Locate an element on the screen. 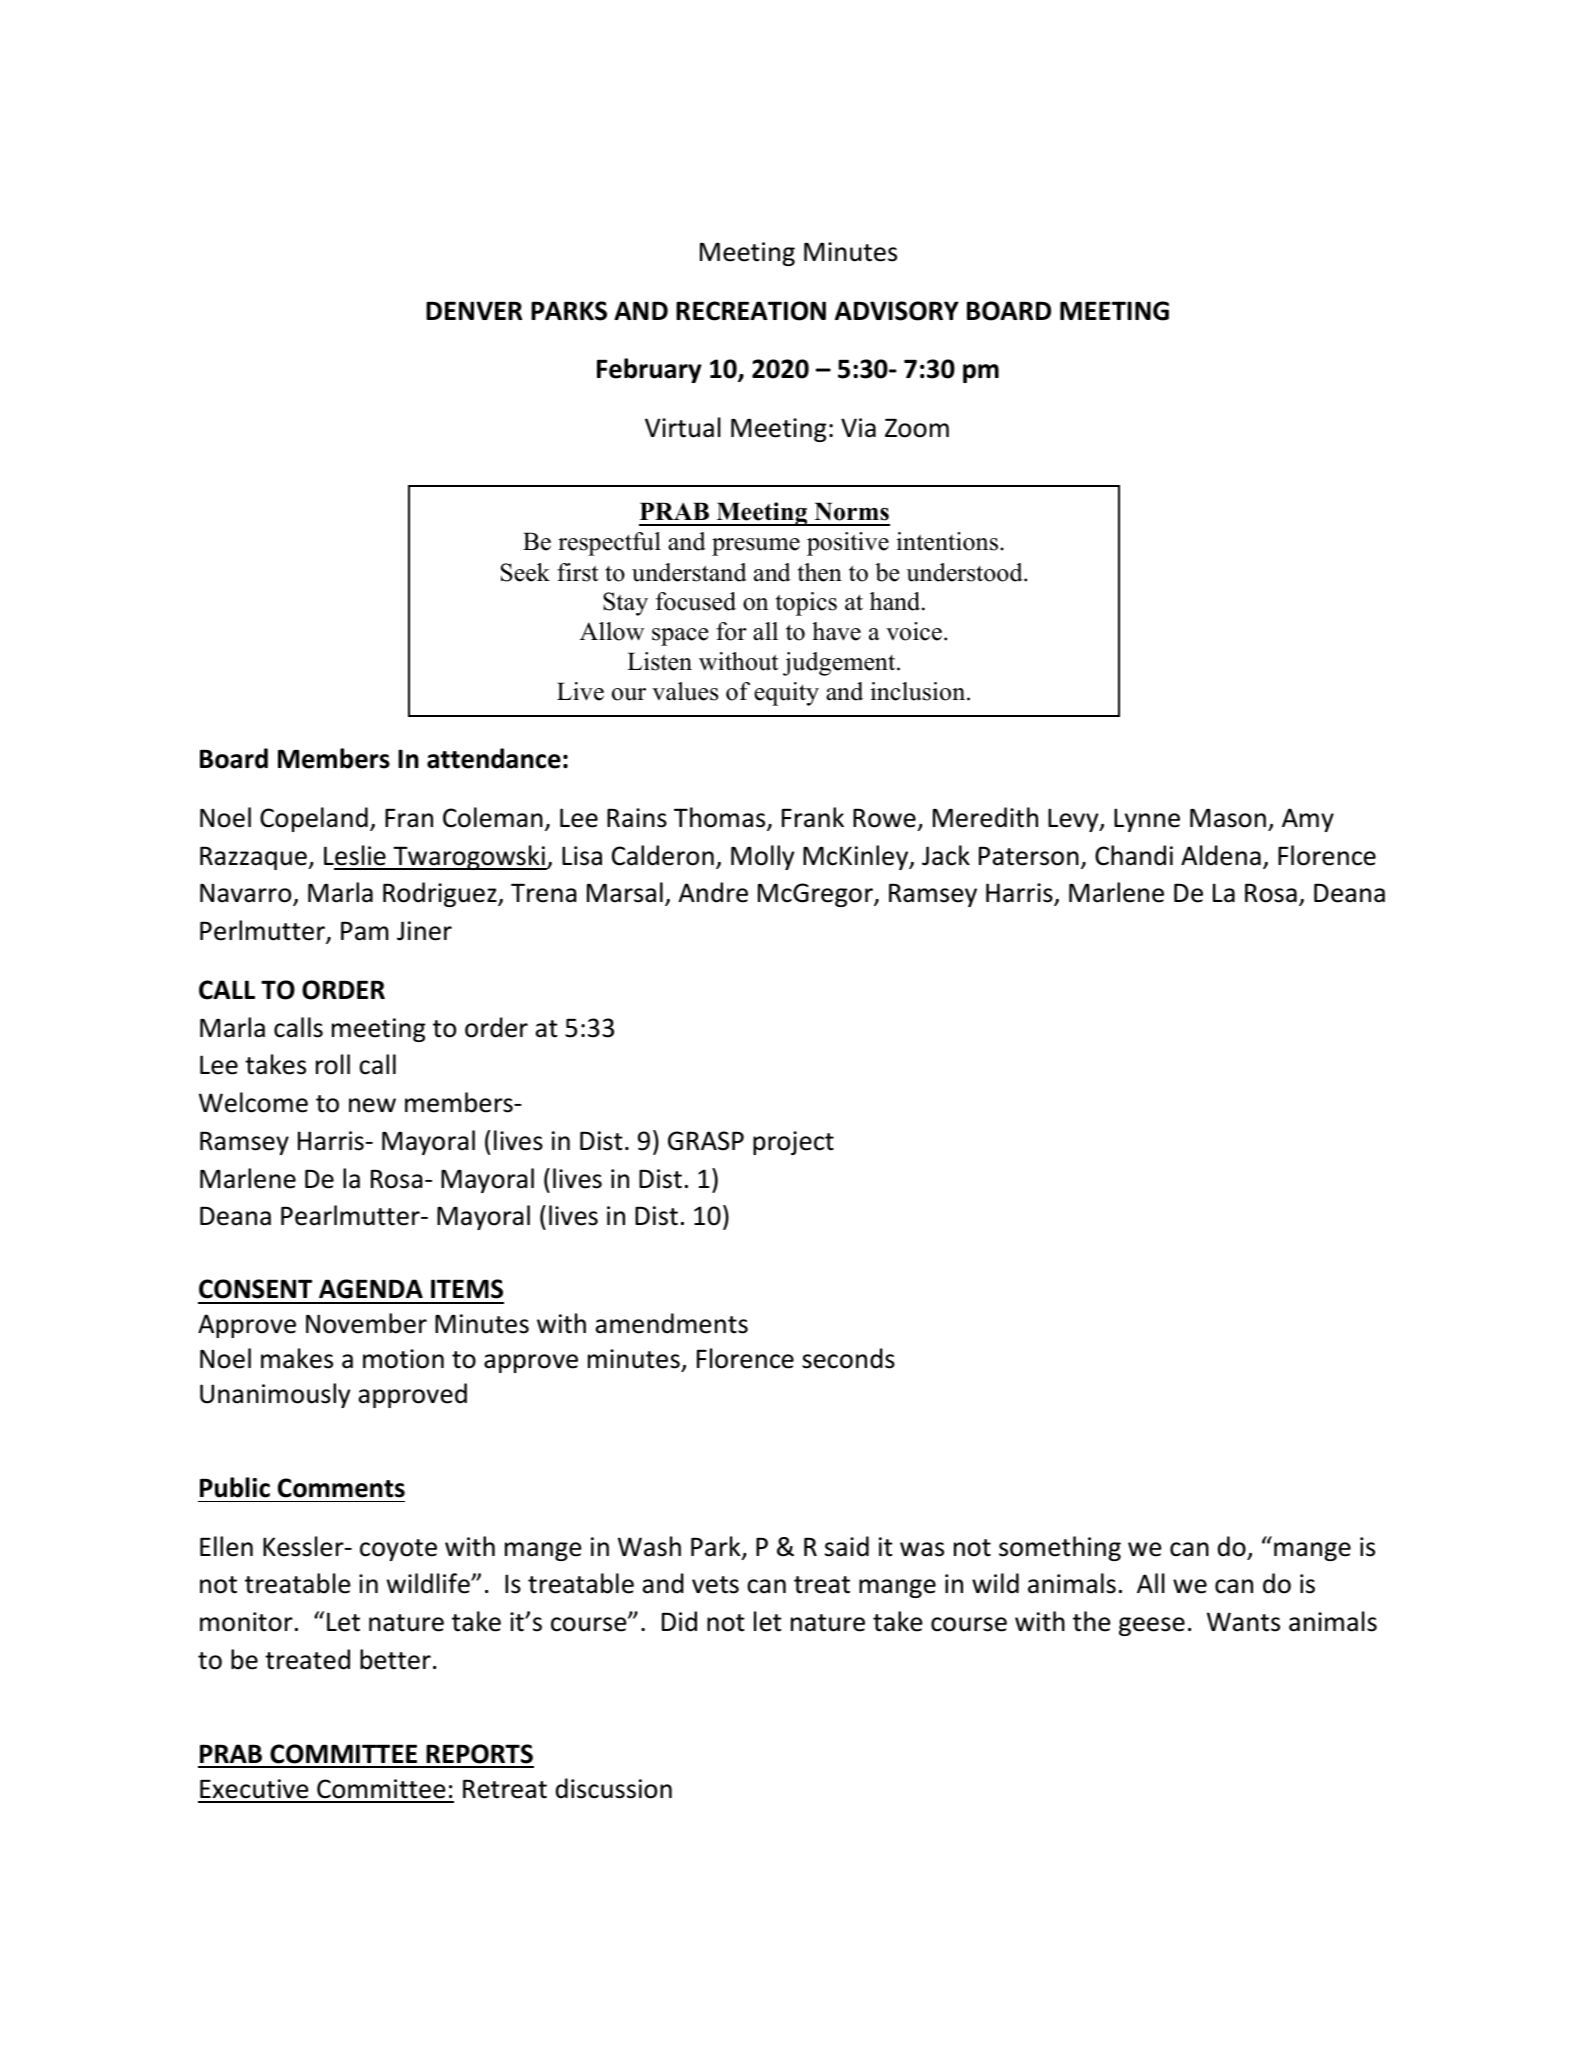 Image resolution: width=1596 pixels, height=2065 pixels. better is located at coordinates (395, 1659).
